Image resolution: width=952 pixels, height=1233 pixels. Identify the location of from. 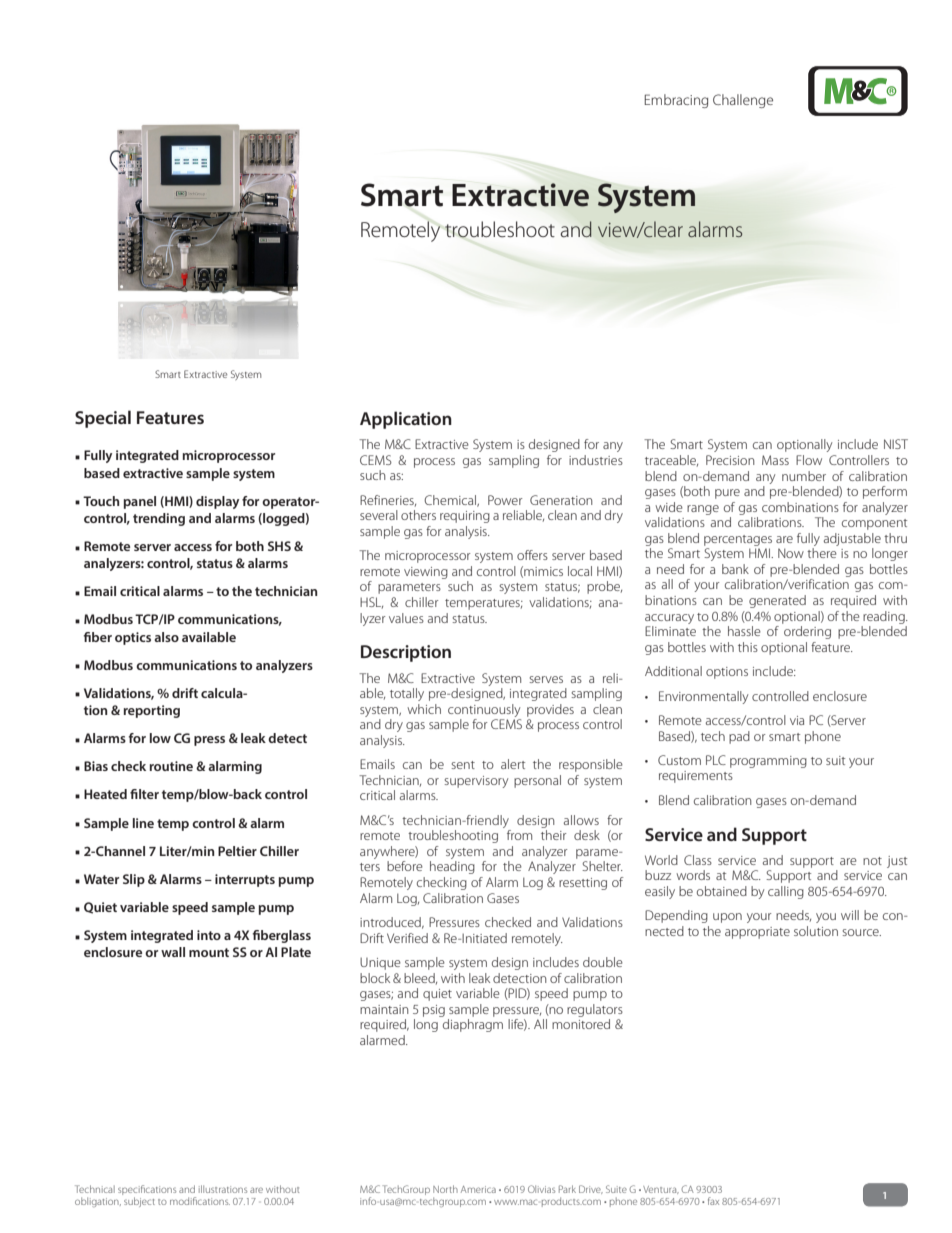
(519, 835).
